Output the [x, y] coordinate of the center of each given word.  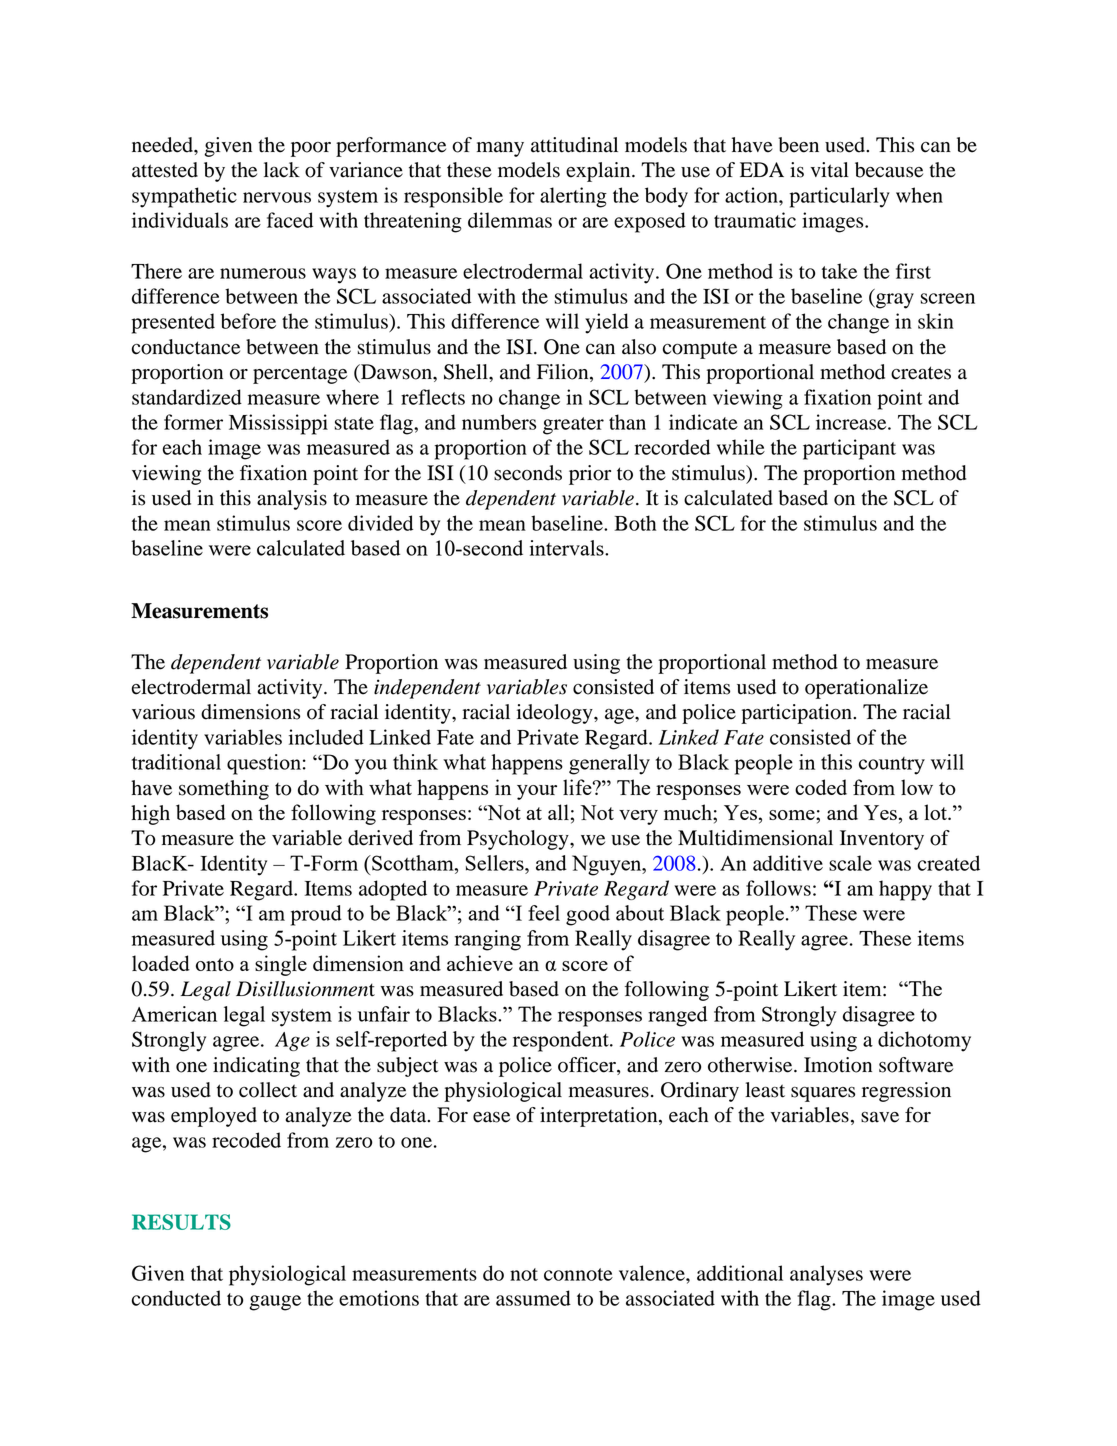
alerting [573, 197]
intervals [568, 548]
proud [316, 915]
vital [830, 170]
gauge [275, 1303]
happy [905, 890]
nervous [277, 197]
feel [544, 913]
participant [849, 449]
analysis [292, 500]
